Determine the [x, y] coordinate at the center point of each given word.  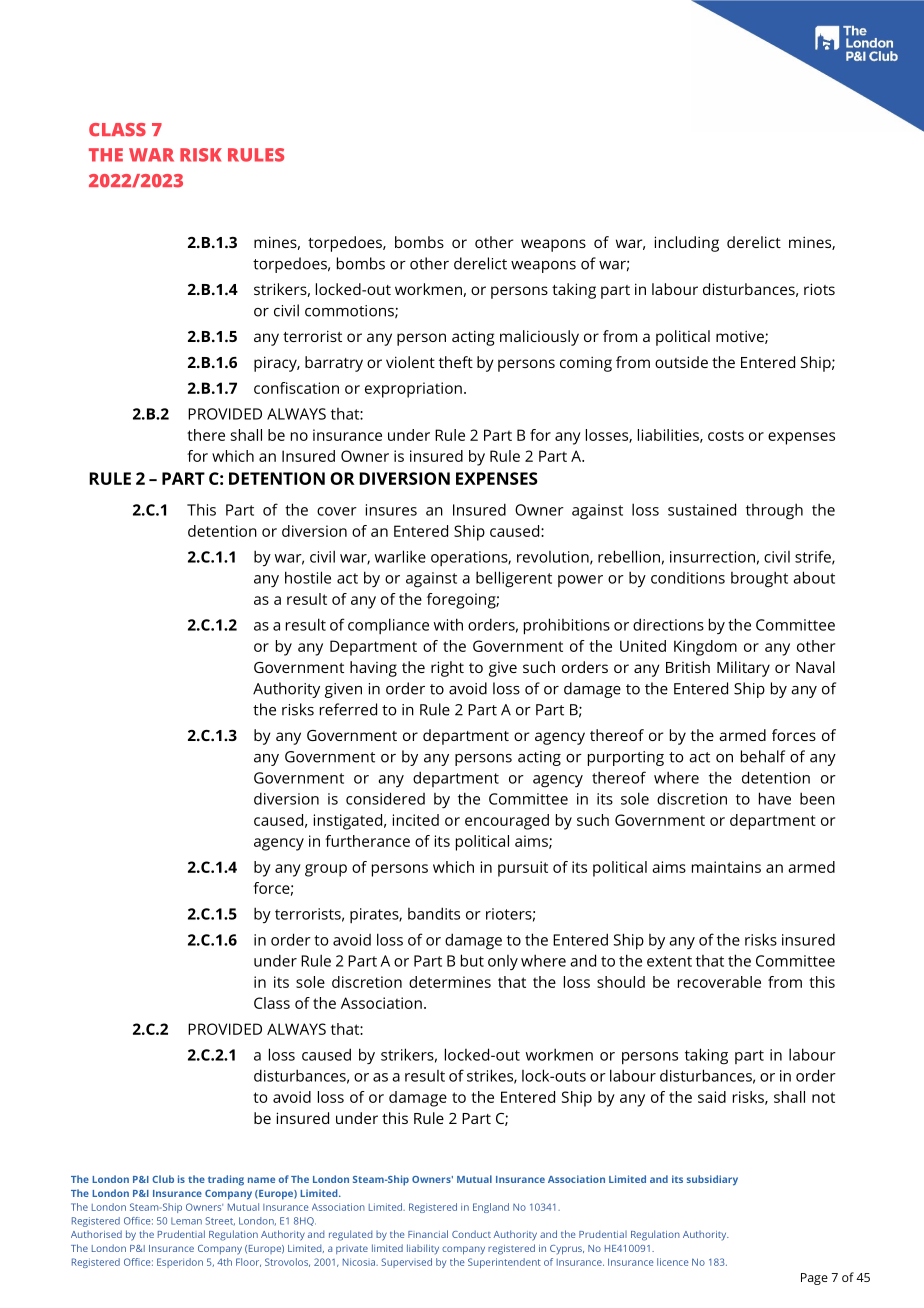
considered [385, 798]
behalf [763, 756]
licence [673, 1262]
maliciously [539, 338]
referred [348, 709]
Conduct [471, 1234]
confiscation [296, 388]
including [686, 244]
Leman [186, 1221]
